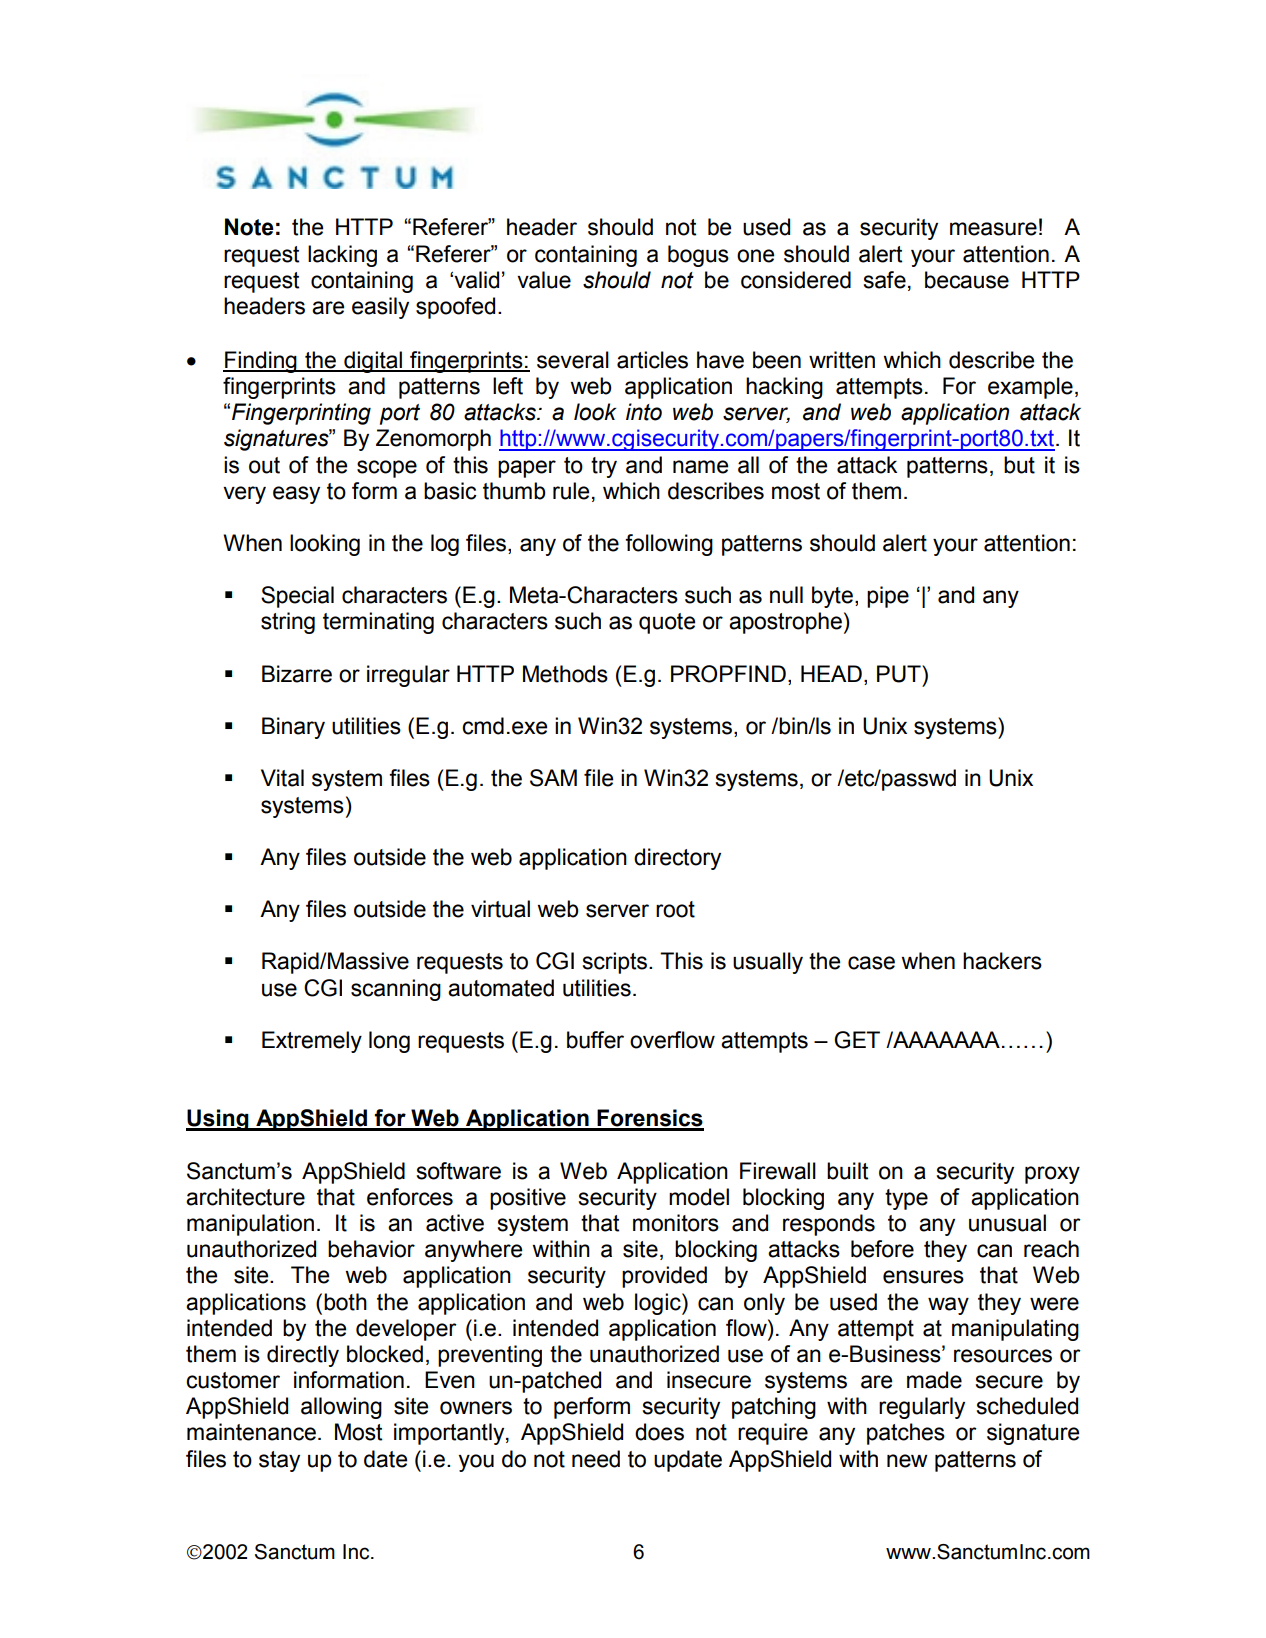  Describe the element at coordinates (1002, 961) in the screenshot. I see `hackers` at that location.
